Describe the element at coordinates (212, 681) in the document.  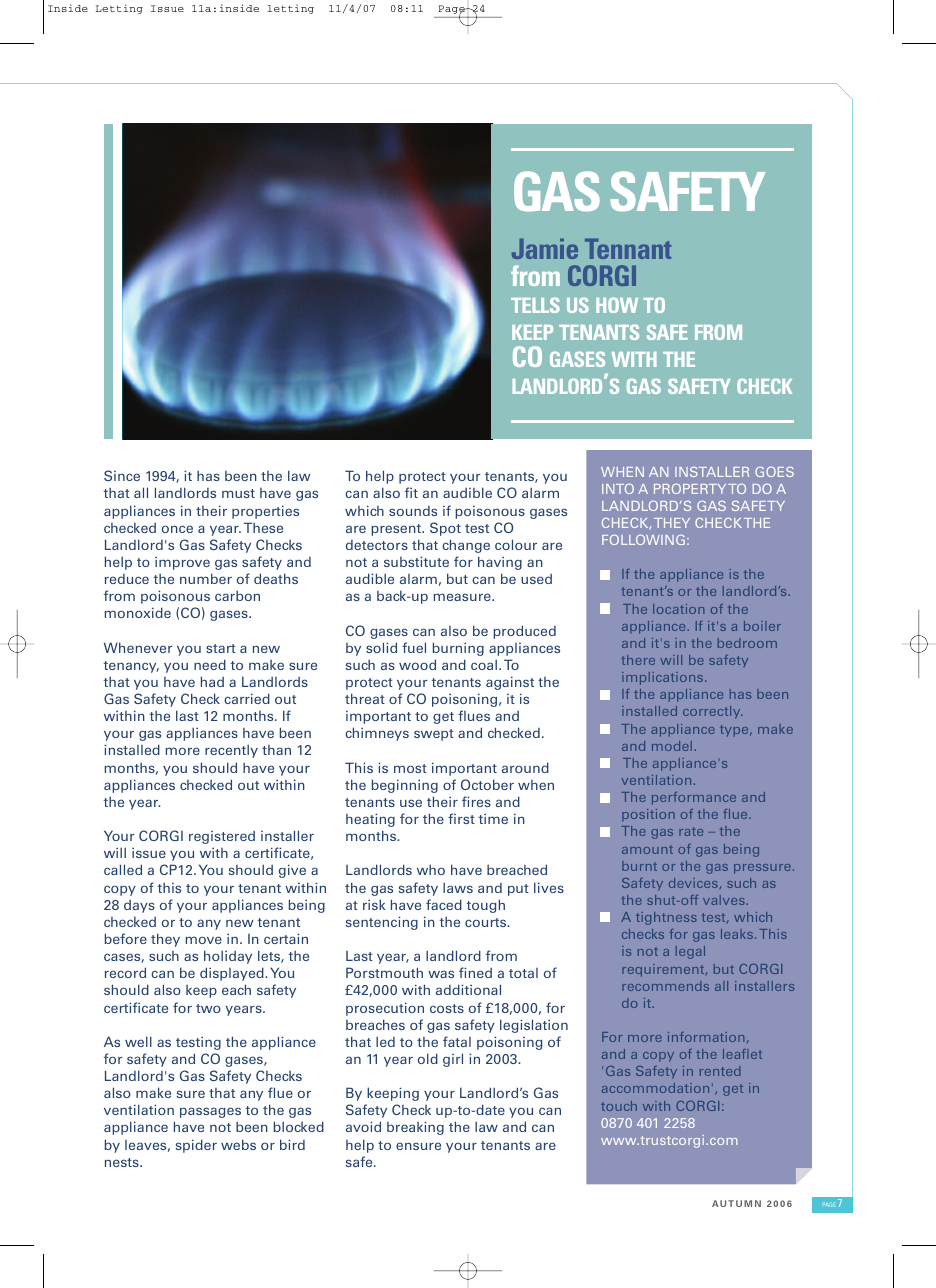
I see `had` at that location.
